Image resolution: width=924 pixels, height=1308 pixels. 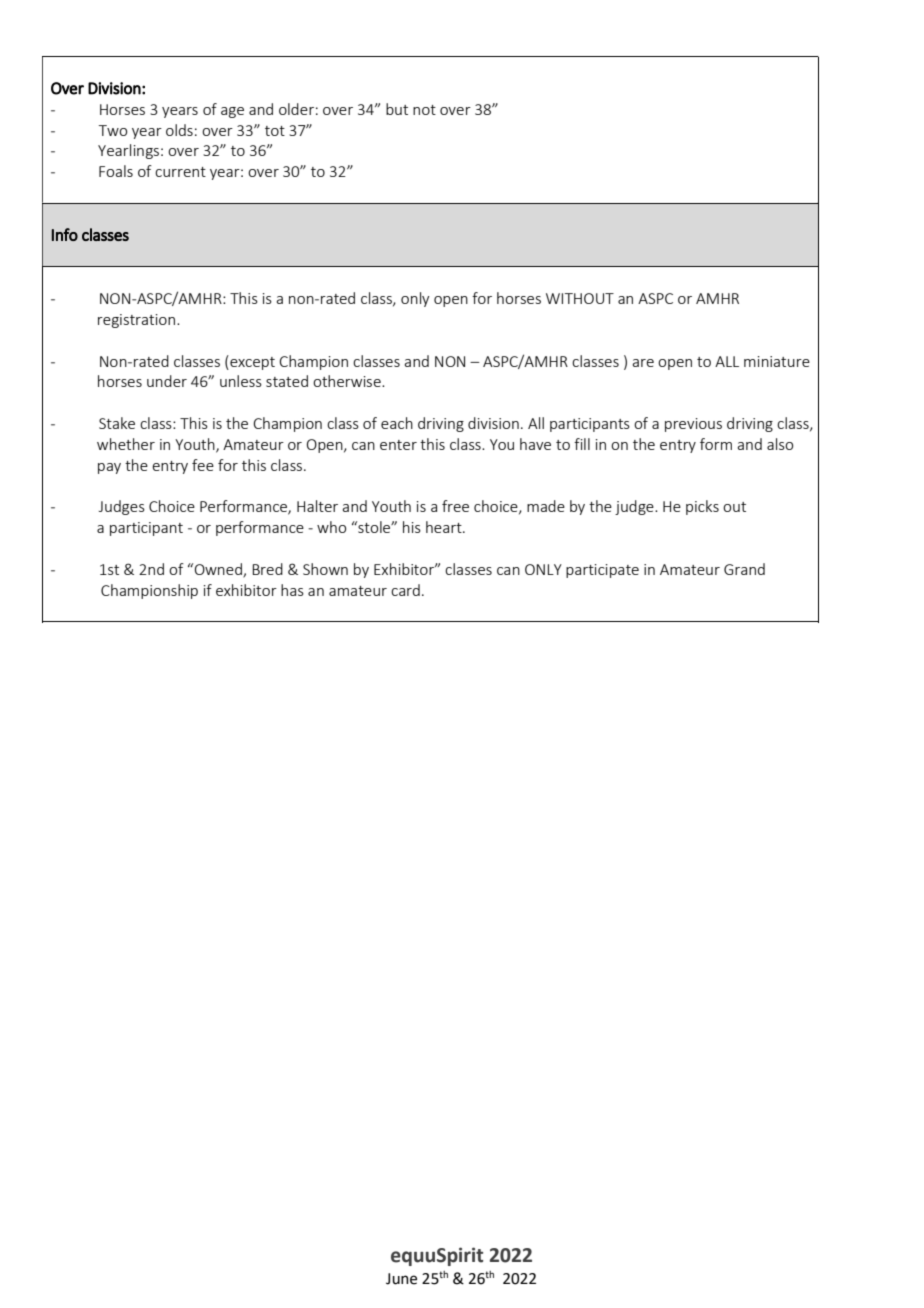 What do you see at coordinates (643, 363) in the document?
I see `are` at bounding box center [643, 363].
